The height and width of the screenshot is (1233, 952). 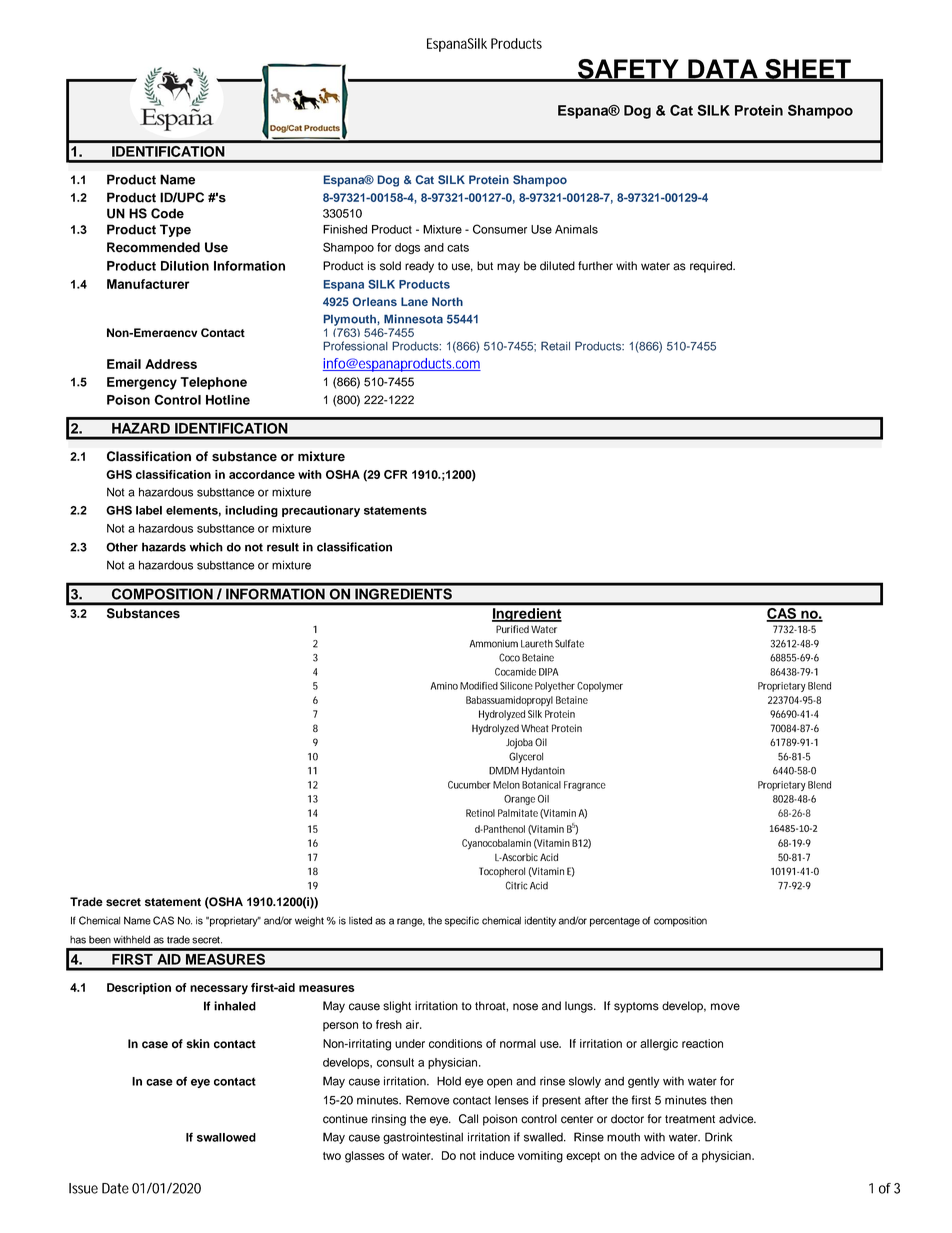 I want to click on Code, so click(x=167, y=213).
